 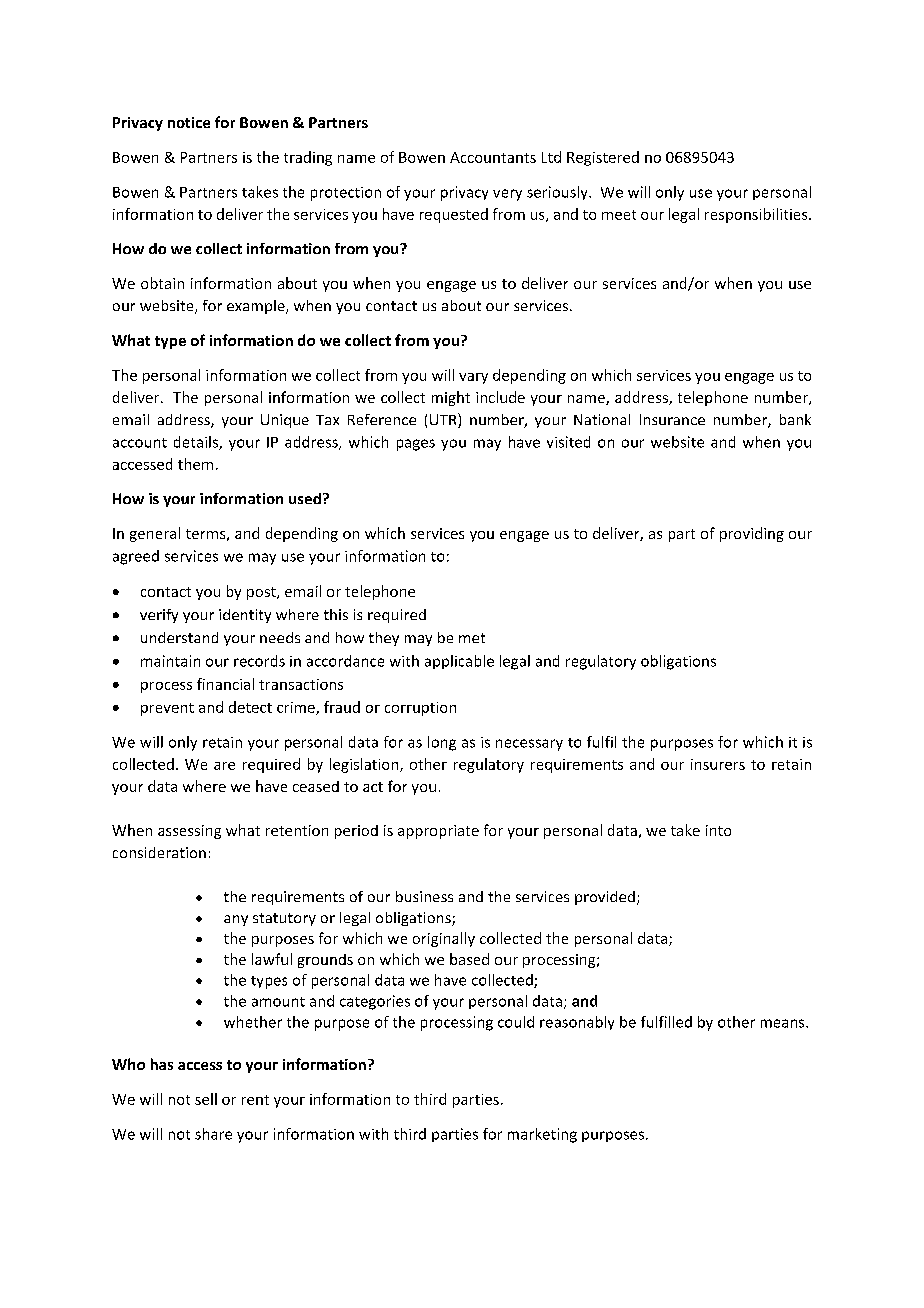 What do you see at coordinates (442, 743) in the screenshot?
I see `long` at bounding box center [442, 743].
